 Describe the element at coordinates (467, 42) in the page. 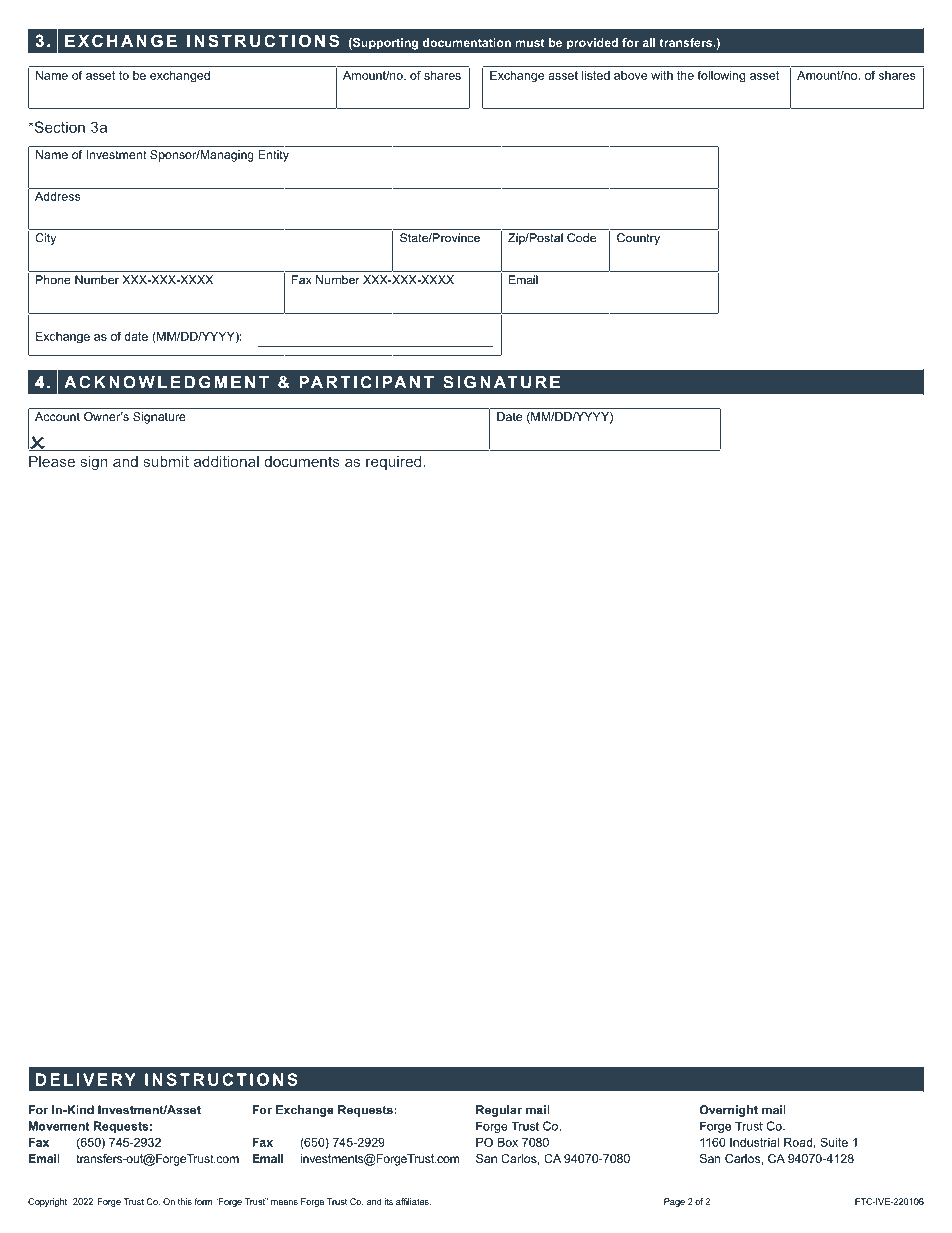

I see `documentation` at that location.
